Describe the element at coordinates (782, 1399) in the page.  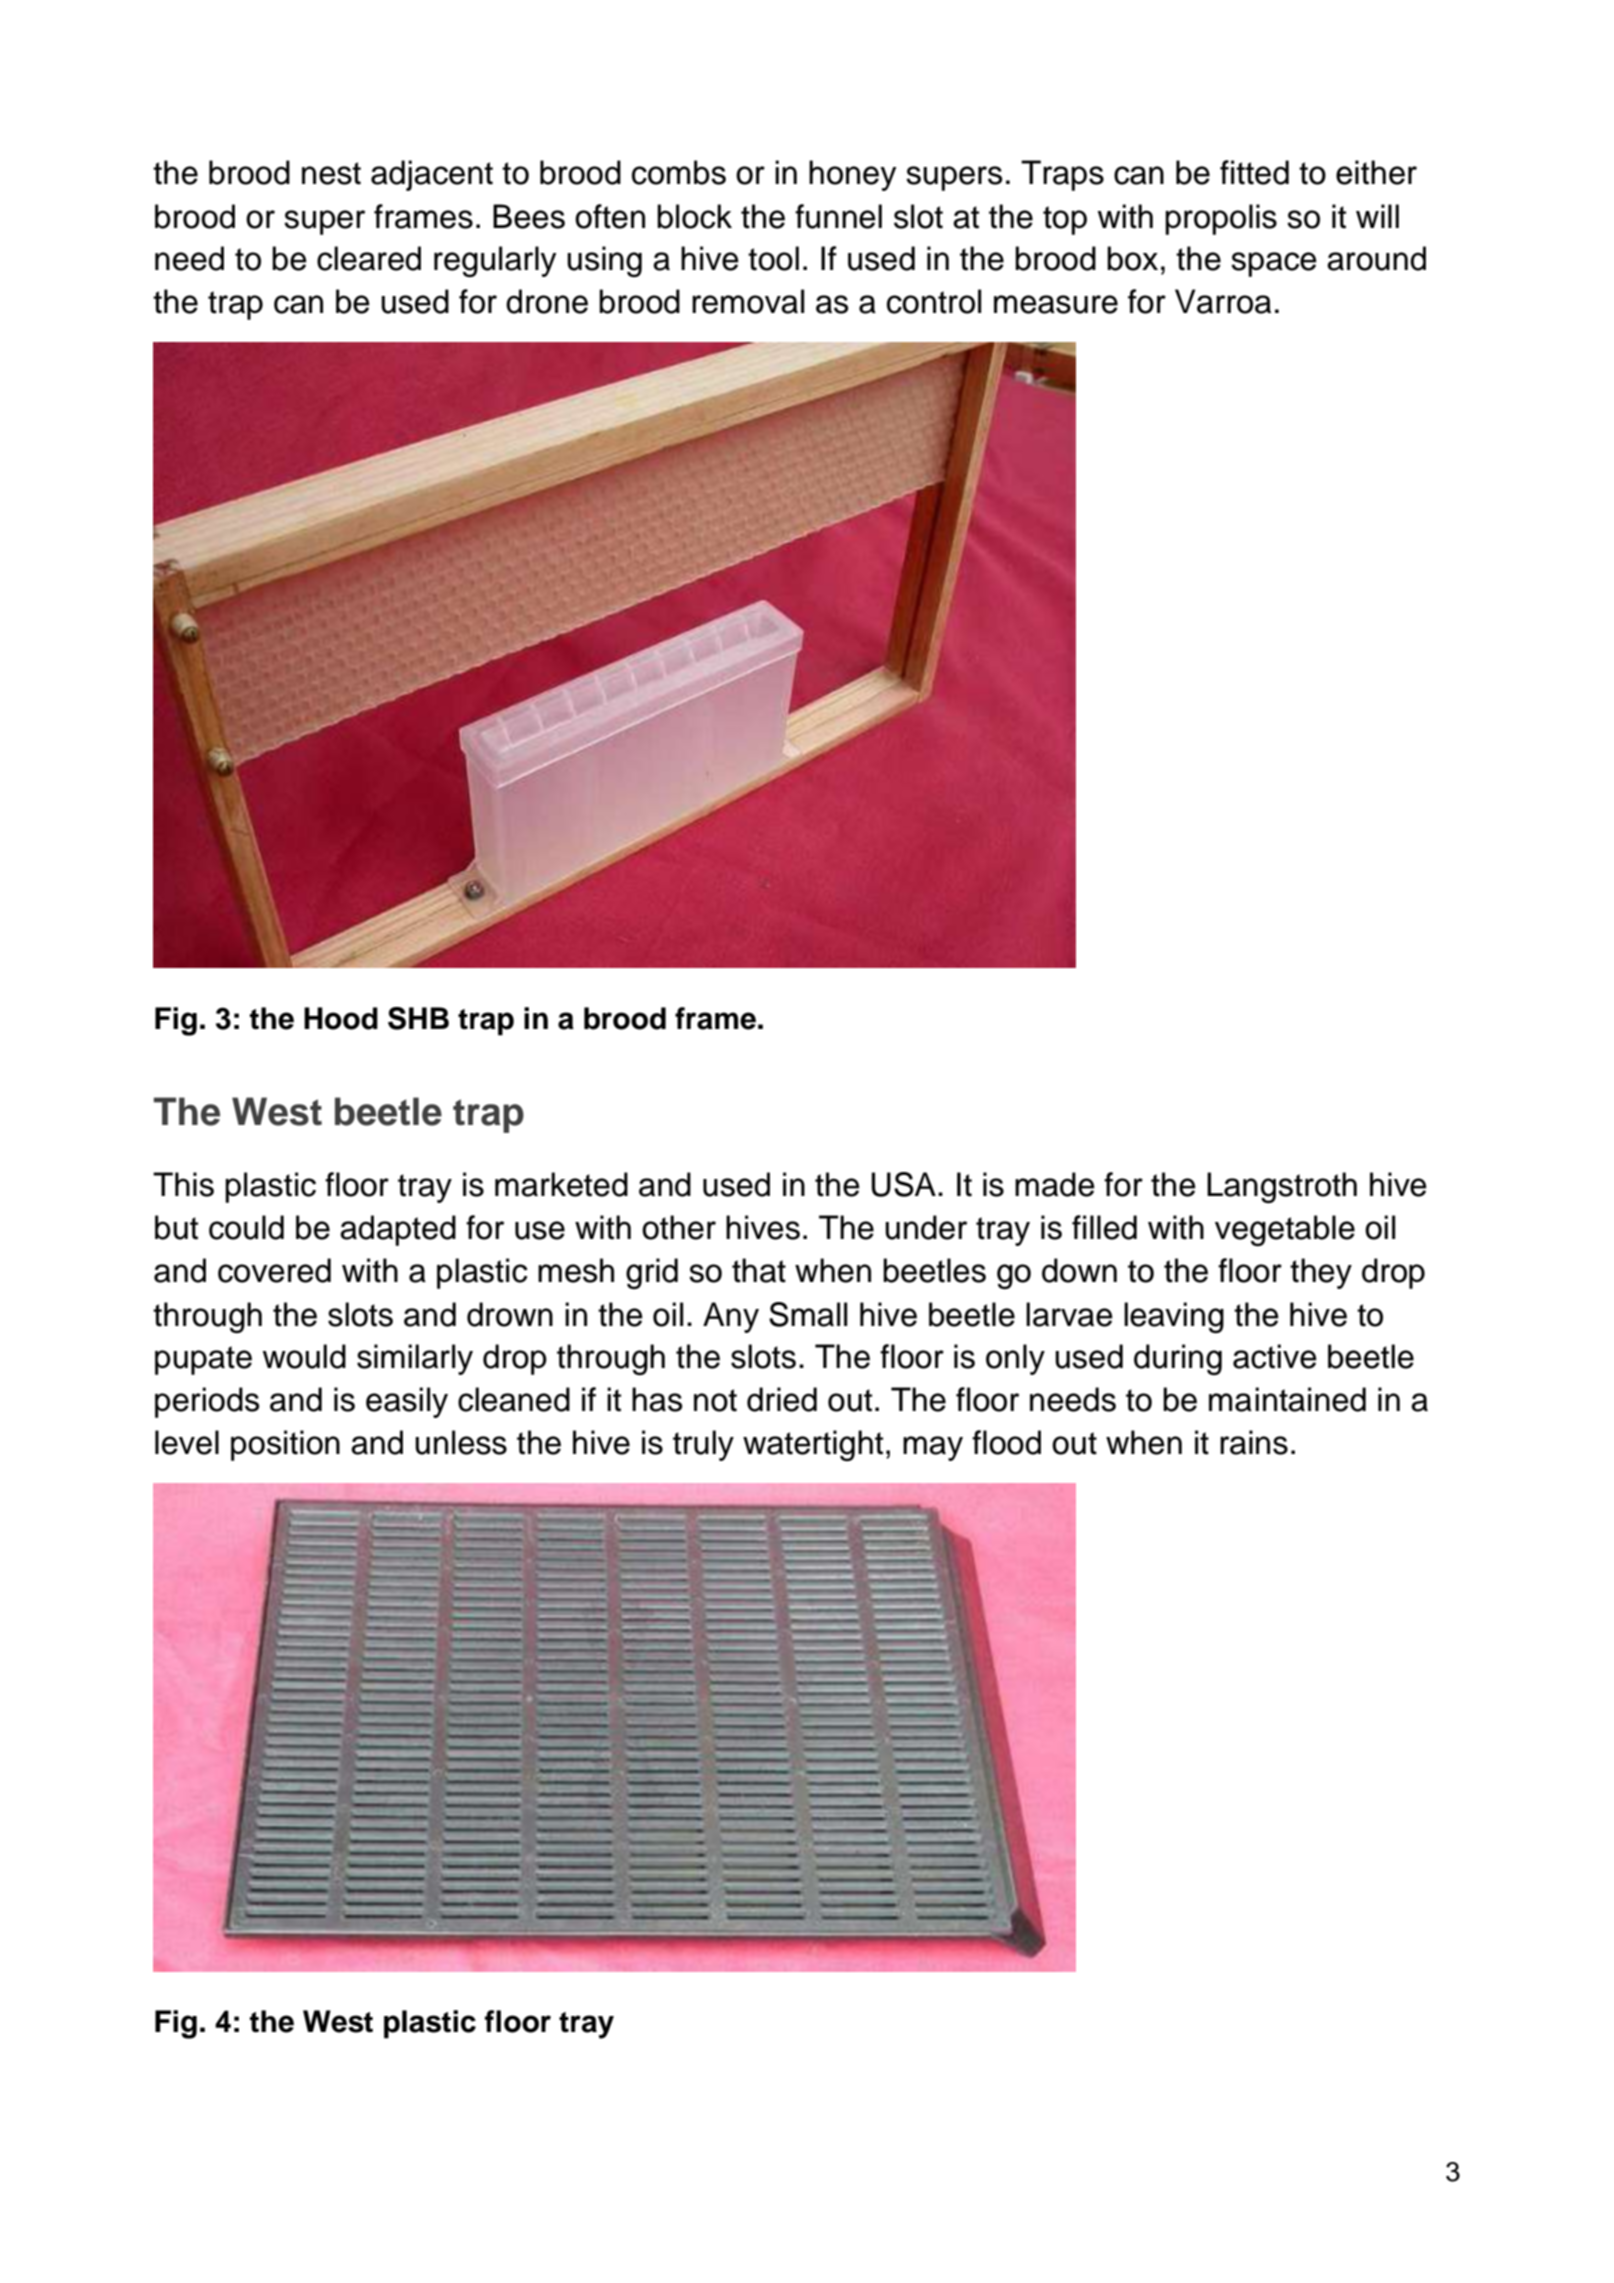
I see `dried` at that location.
